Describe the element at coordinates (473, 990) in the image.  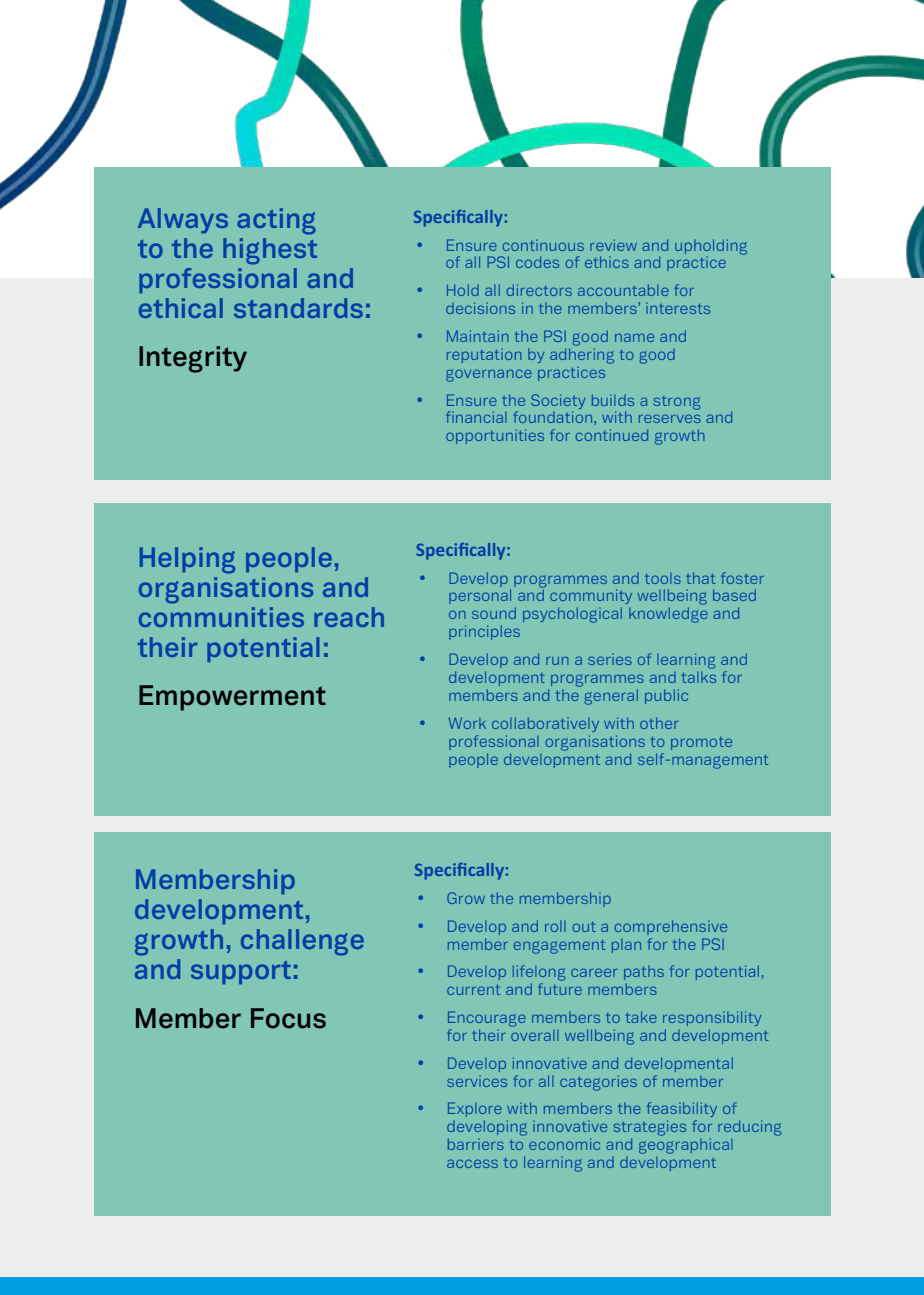
I see `current` at that location.
